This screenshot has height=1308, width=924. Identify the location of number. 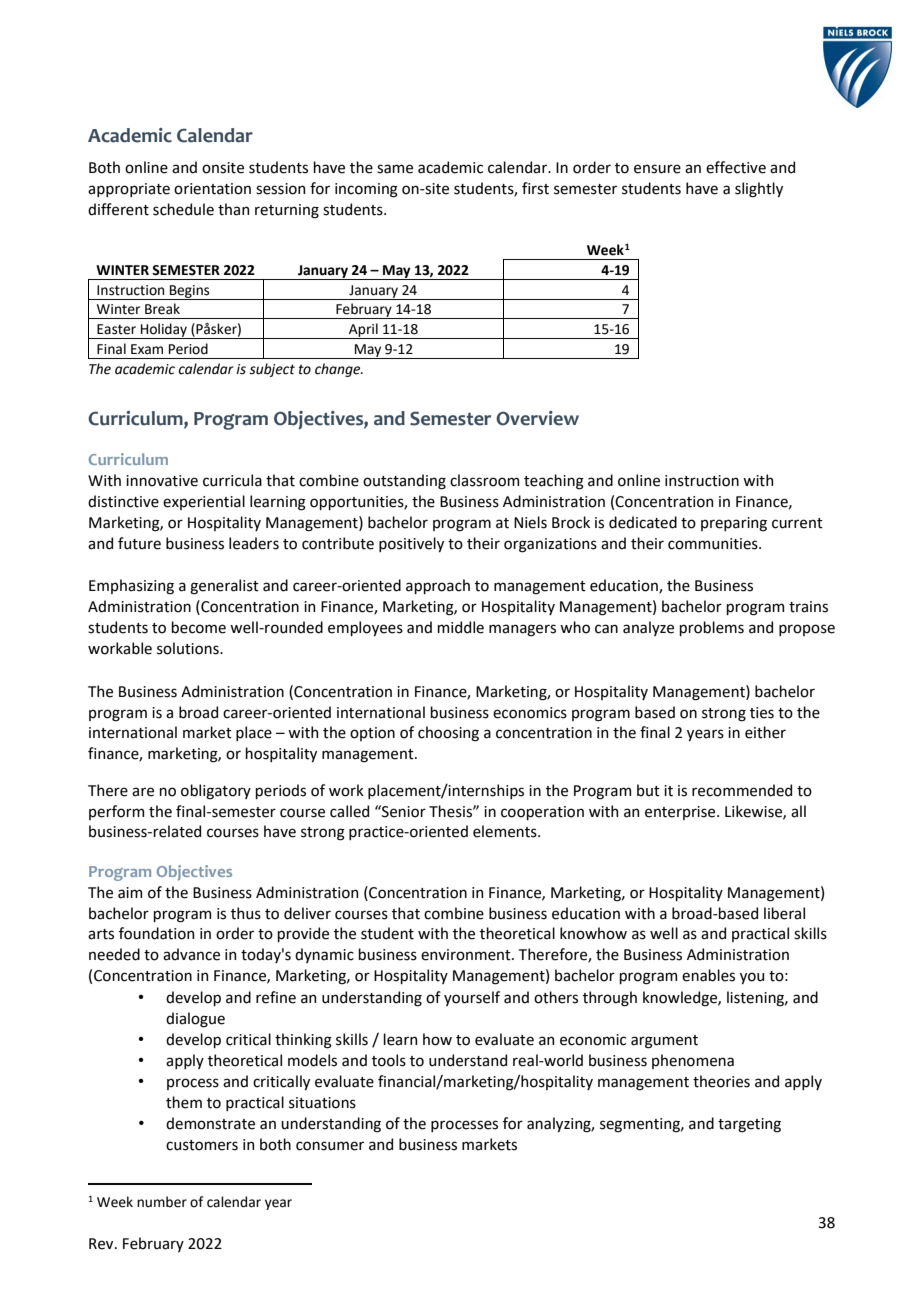
(162, 1202).
